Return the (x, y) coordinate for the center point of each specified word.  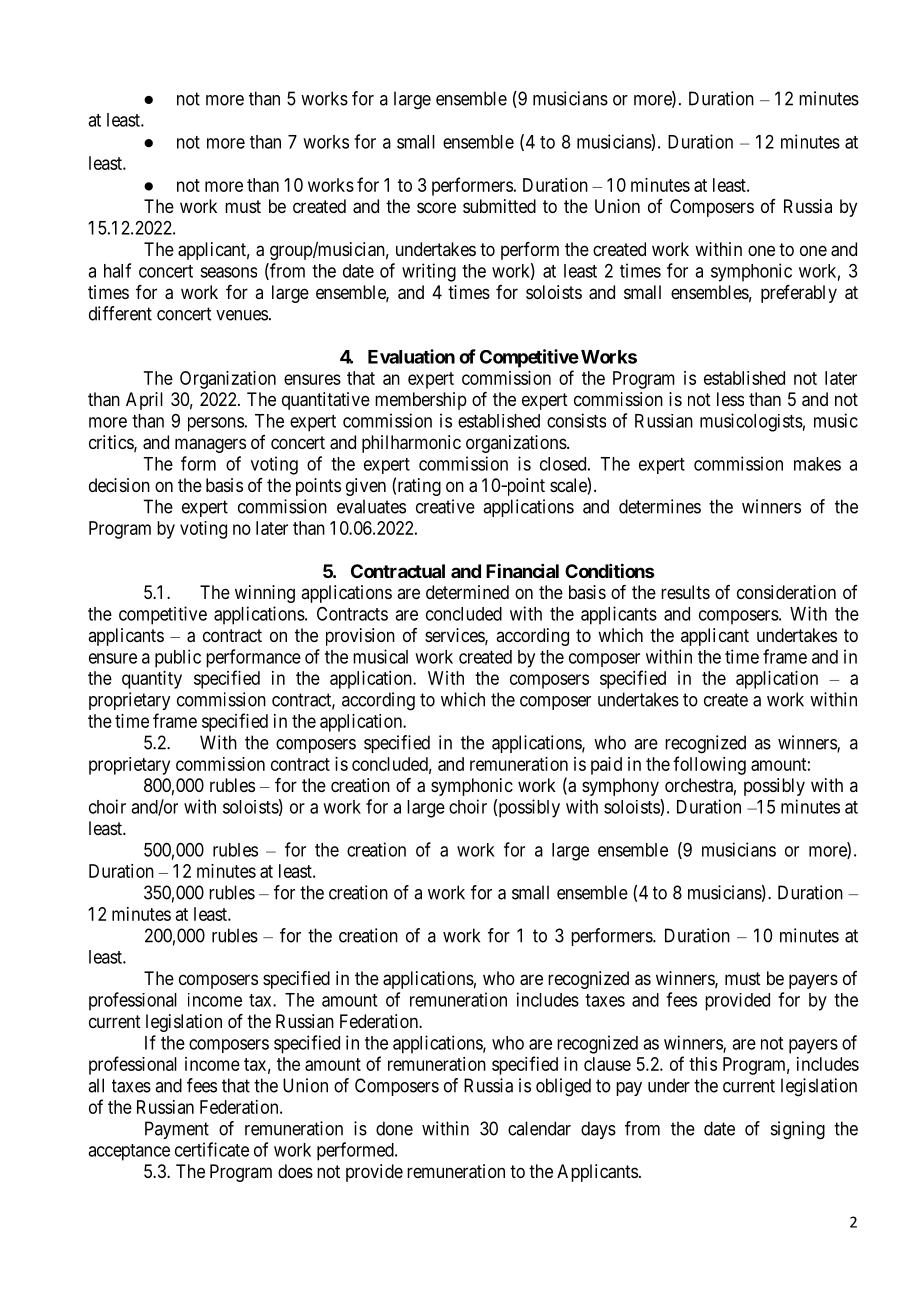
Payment (177, 1130)
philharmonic (411, 444)
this (703, 1064)
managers (210, 445)
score (436, 207)
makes (817, 464)
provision (360, 637)
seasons (228, 272)
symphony (620, 787)
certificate (212, 1149)
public (178, 658)
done (394, 1128)
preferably (799, 294)
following (709, 765)
